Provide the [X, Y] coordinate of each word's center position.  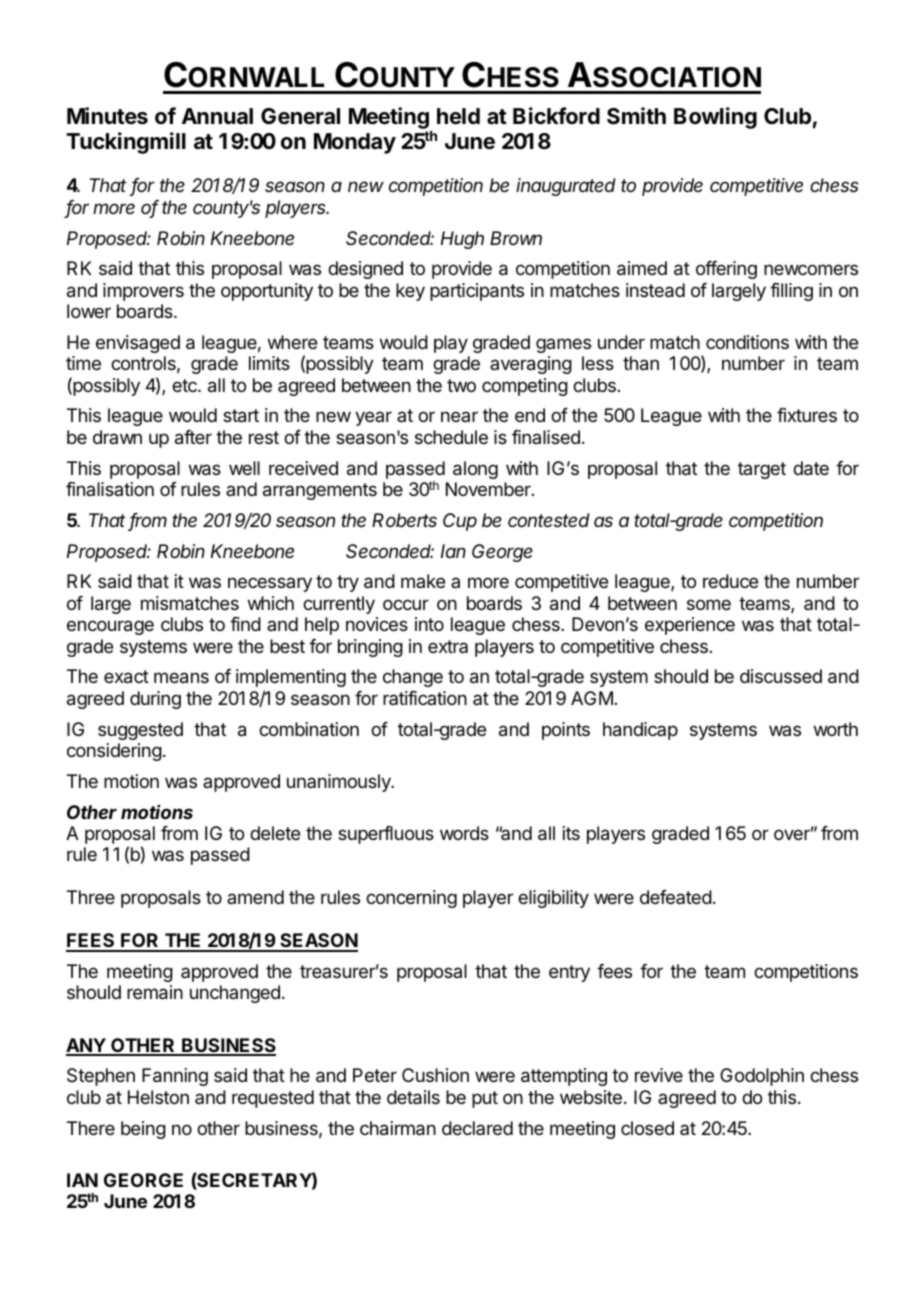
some [709, 604]
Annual [217, 116]
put [485, 1099]
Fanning [175, 1077]
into [429, 624]
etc [185, 385]
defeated [676, 897]
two [461, 385]
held [458, 116]
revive [659, 1075]
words [464, 833]
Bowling [715, 118]
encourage [110, 627]
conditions [747, 342]
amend [255, 897]
